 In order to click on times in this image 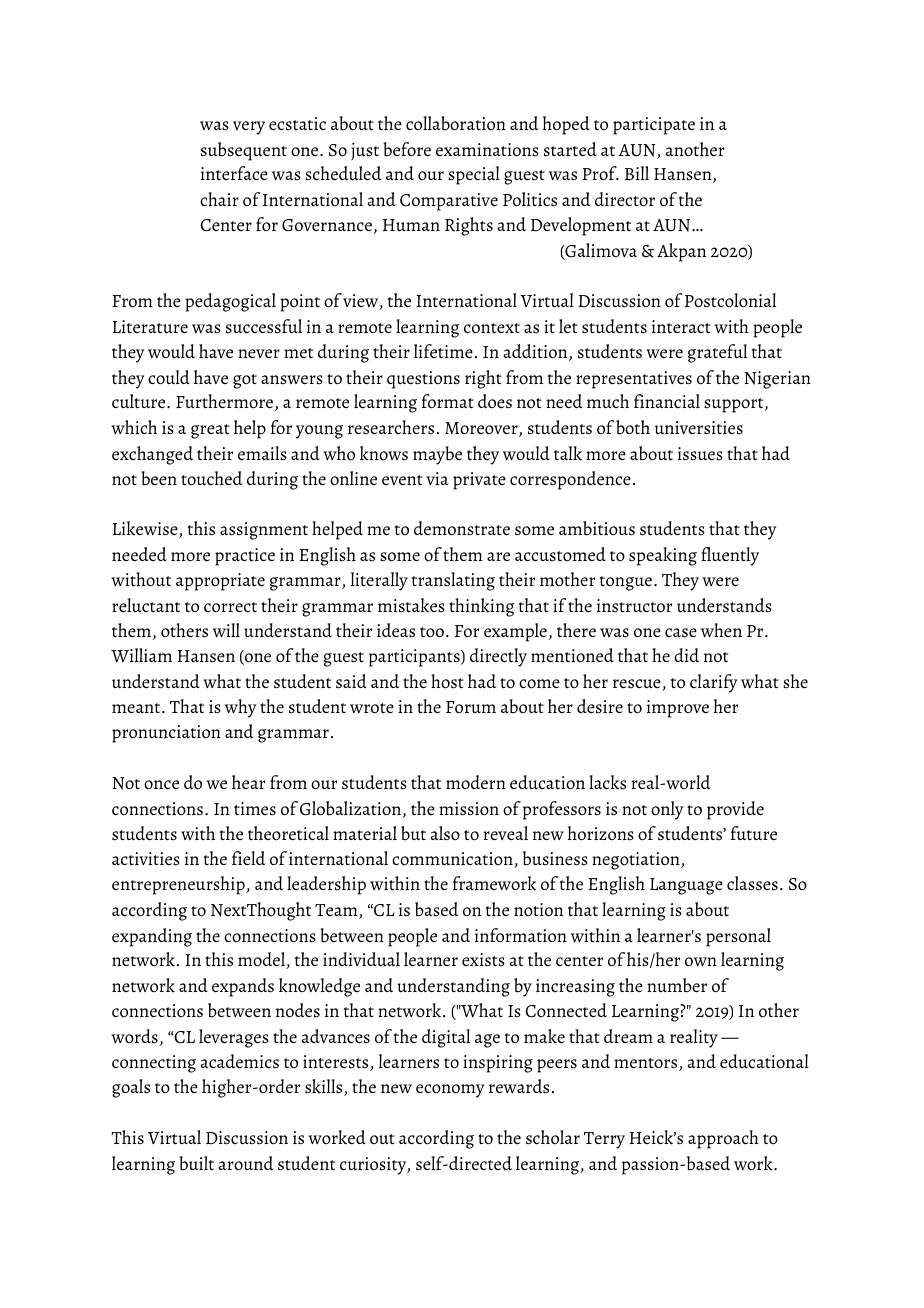, I will do `click(255, 809)`.
